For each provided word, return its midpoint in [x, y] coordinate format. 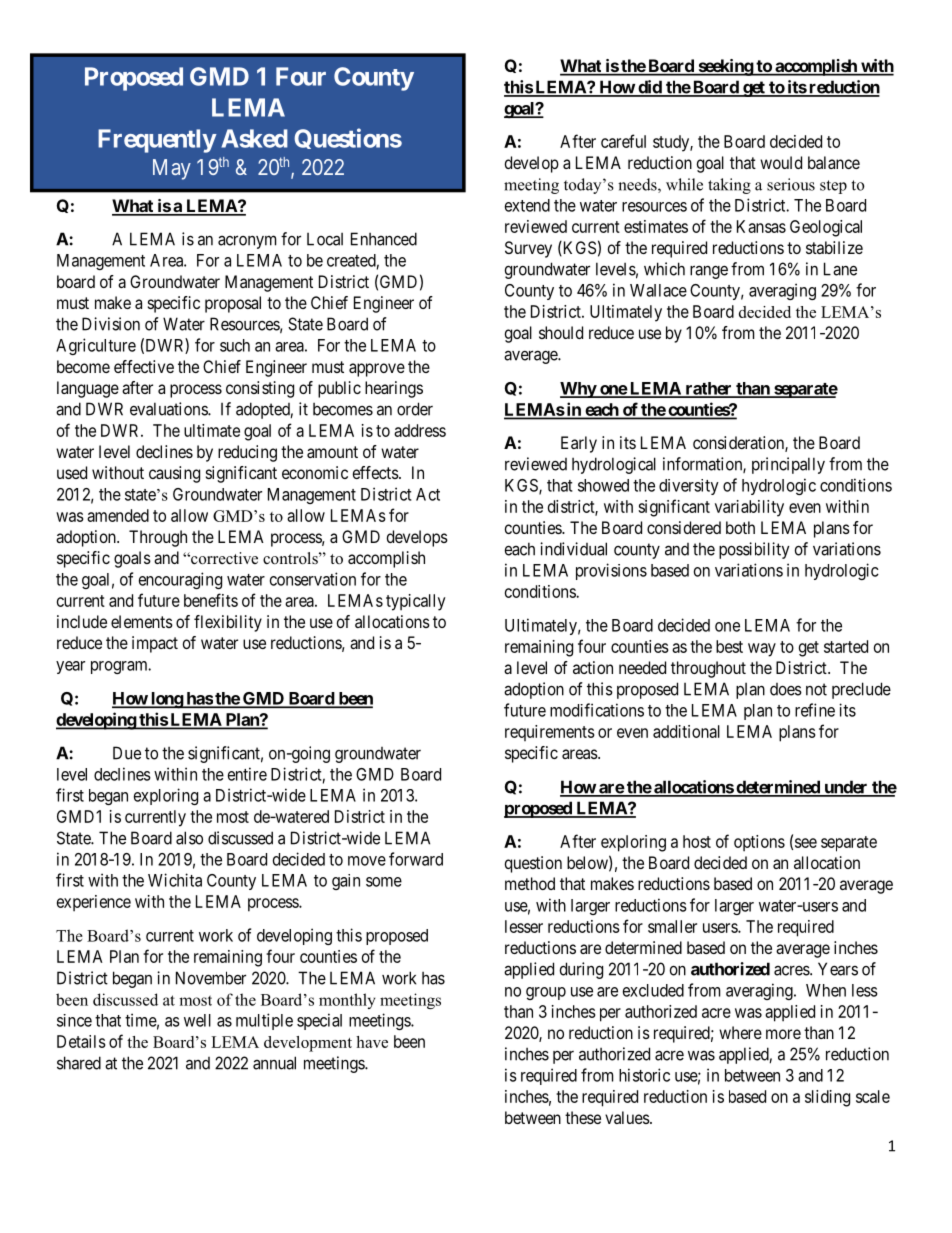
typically [416, 602]
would [781, 162]
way [762, 650]
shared [79, 1063]
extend [527, 205]
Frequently [157, 141]
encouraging [180, 580]
